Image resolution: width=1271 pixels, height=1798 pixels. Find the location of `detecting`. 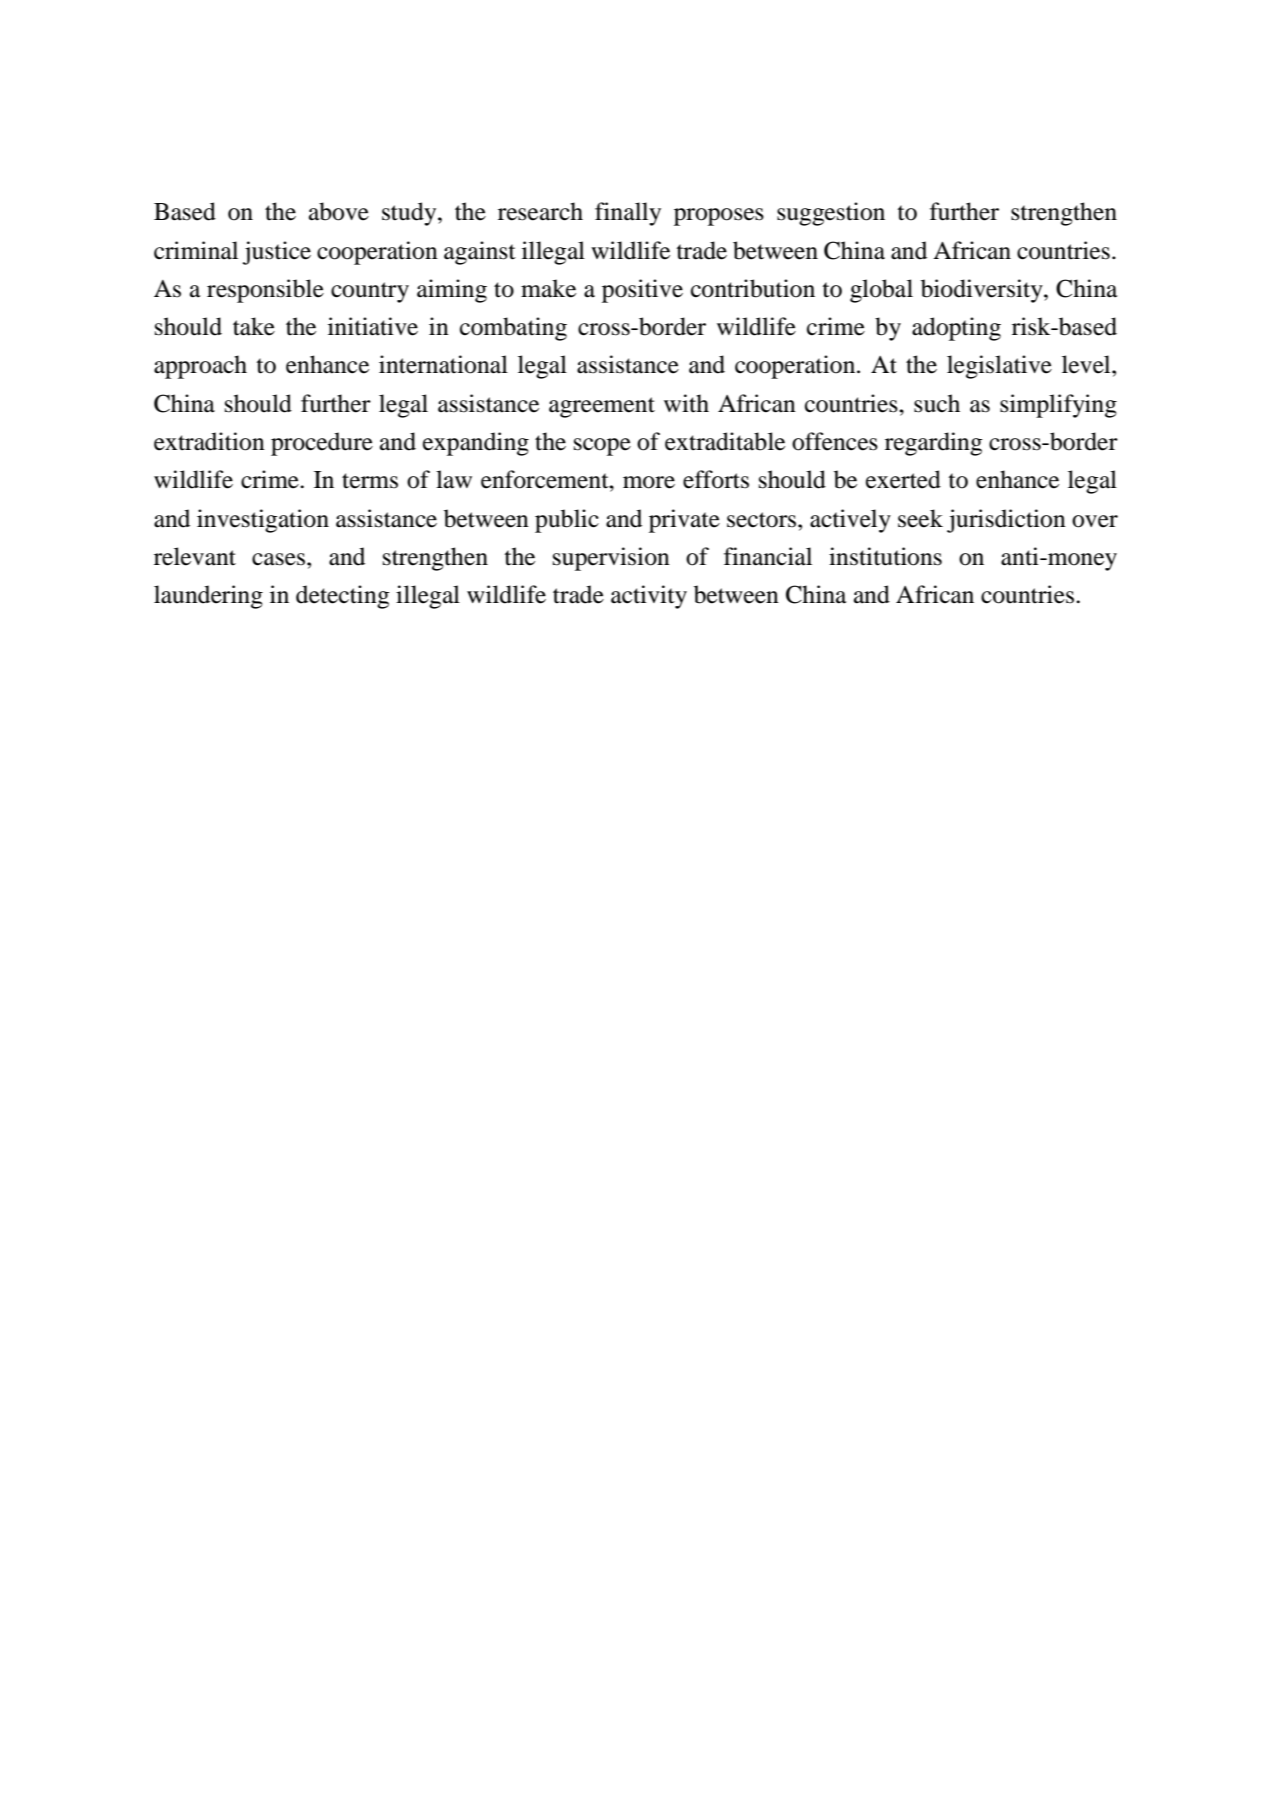

detecting is located at coordinates (342, 597).
